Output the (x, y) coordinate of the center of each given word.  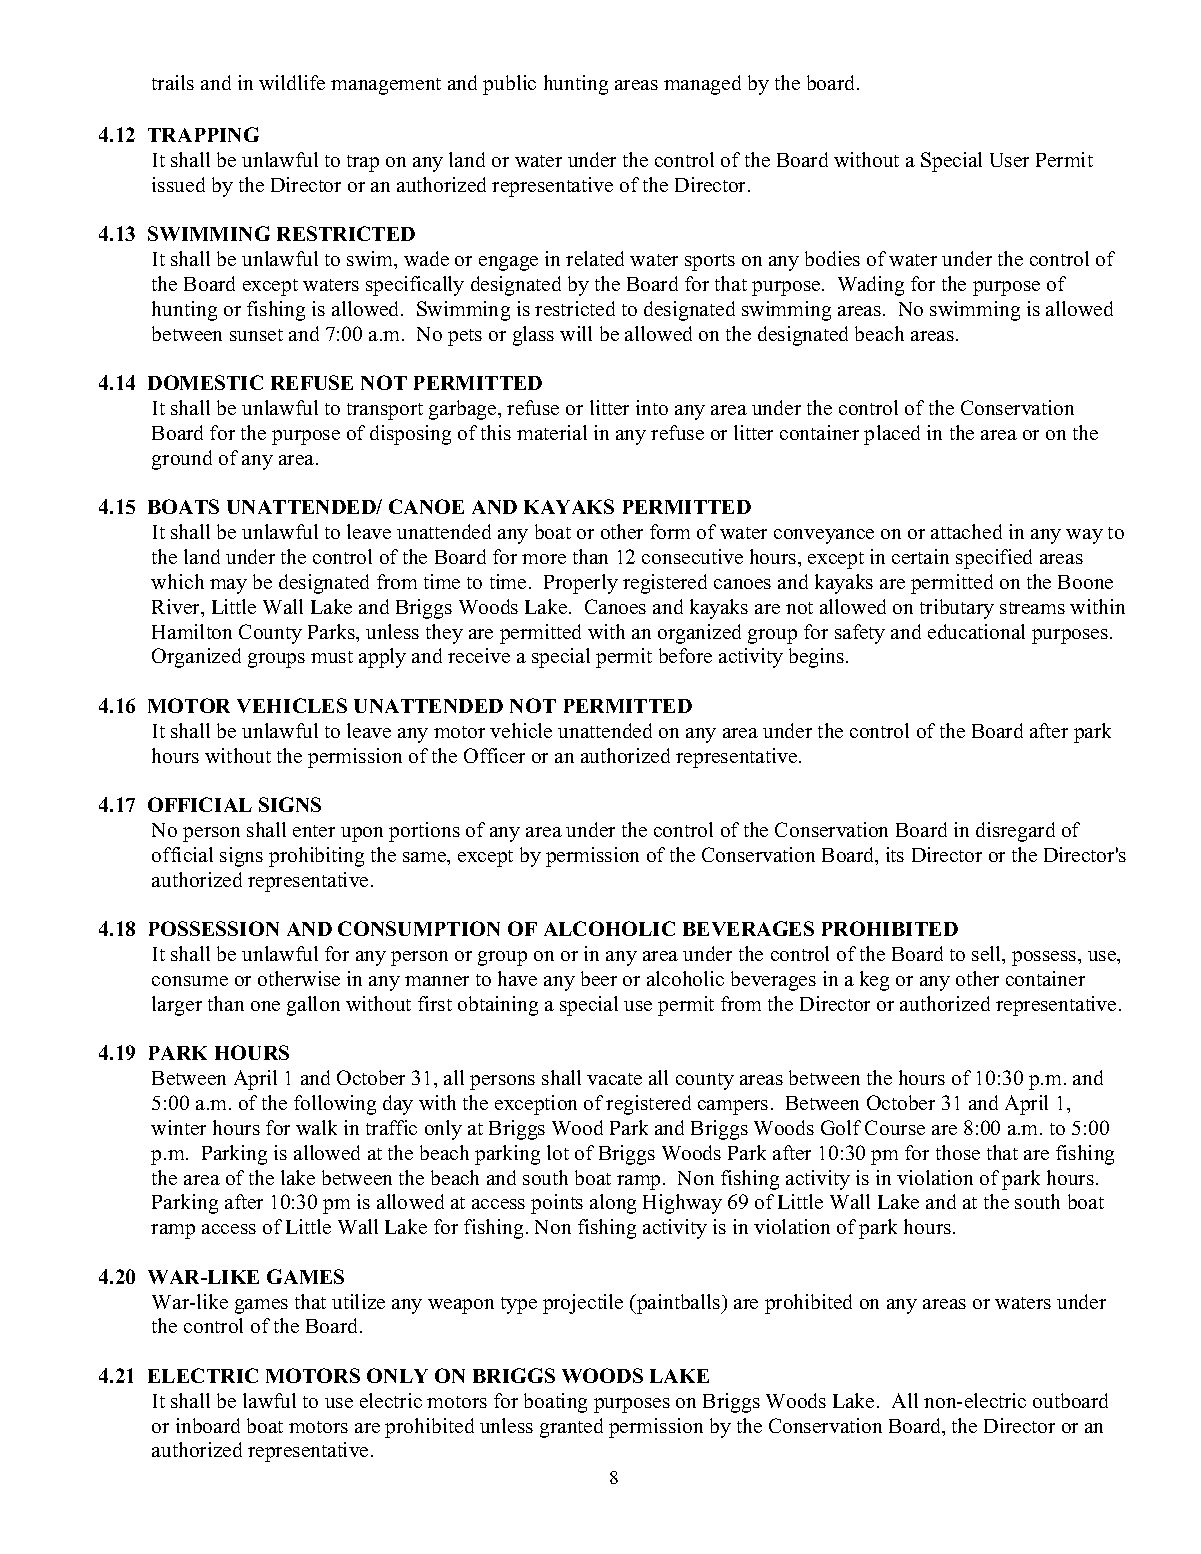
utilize (358, 1301)
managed (702, 85)
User (1009, 160)
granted (571, 1428)
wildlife (292, 82)
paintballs (678, 1304)
